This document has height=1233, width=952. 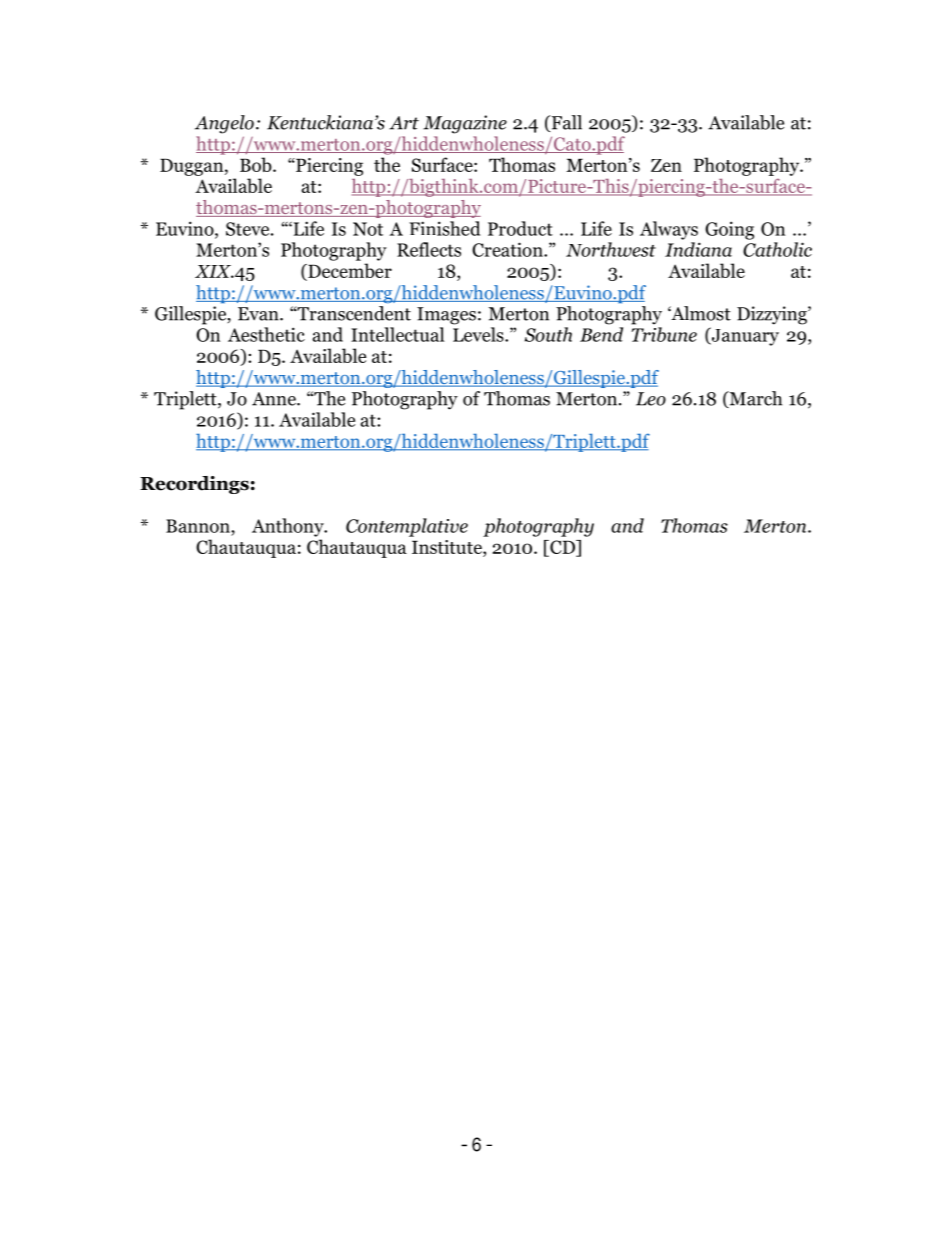 I want to click on Magazine, so click(x=465, y=124).
